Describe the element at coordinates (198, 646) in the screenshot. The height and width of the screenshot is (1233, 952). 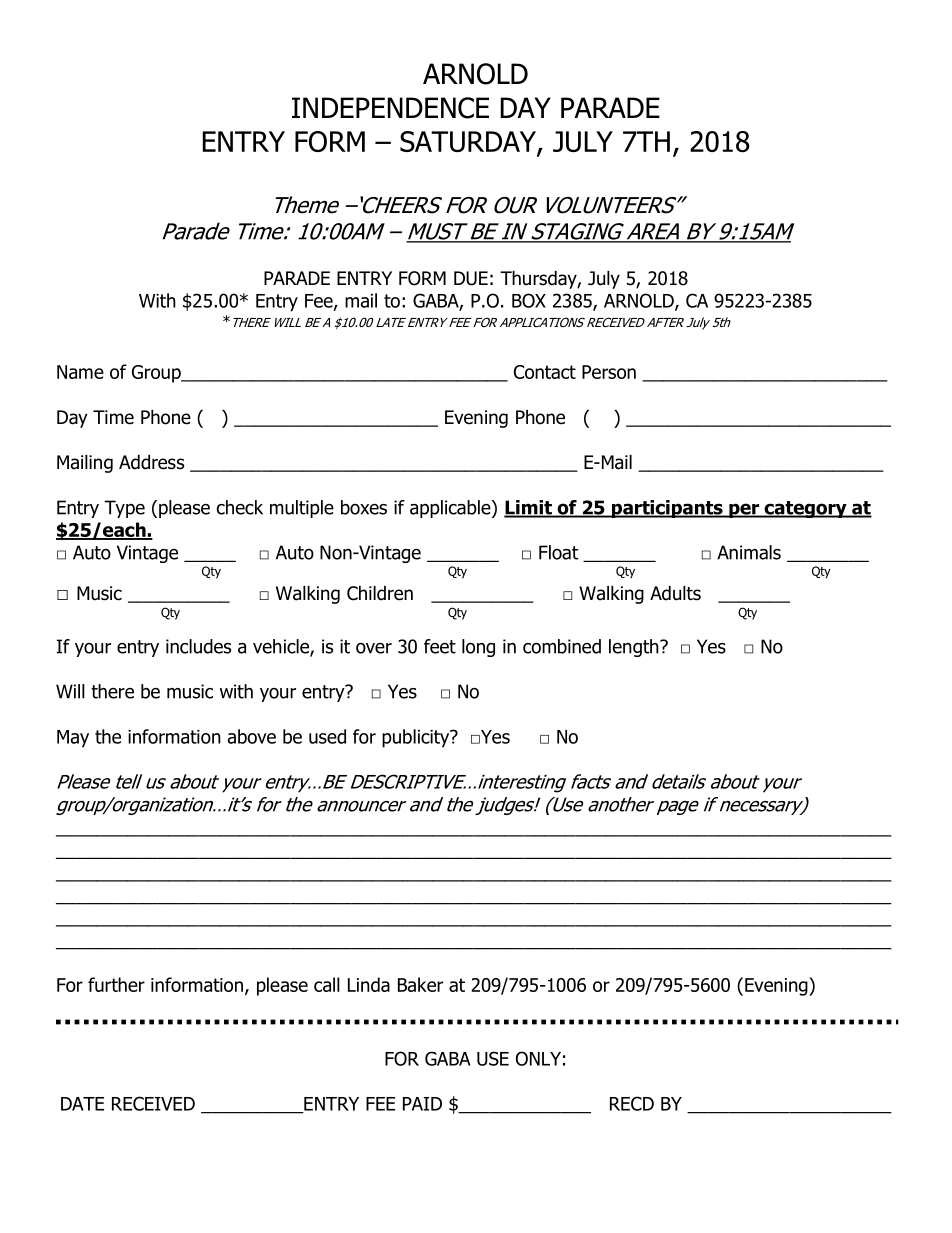
I see `includes` at that location.
